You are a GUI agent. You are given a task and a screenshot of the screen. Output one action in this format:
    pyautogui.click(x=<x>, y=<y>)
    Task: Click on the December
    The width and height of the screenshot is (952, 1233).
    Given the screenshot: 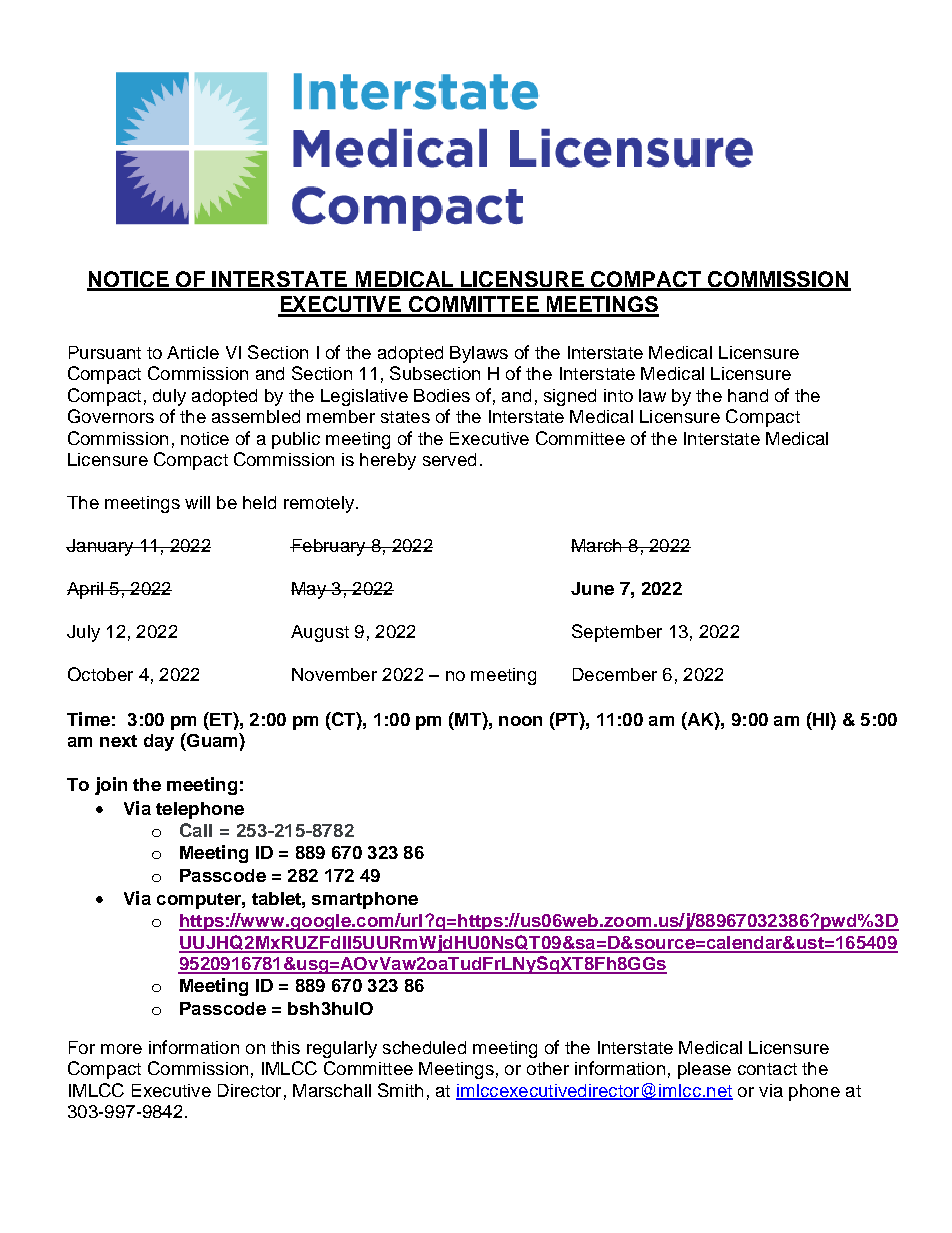 What is the action you would take?
    pyautogui.click(x=615, y=674)
